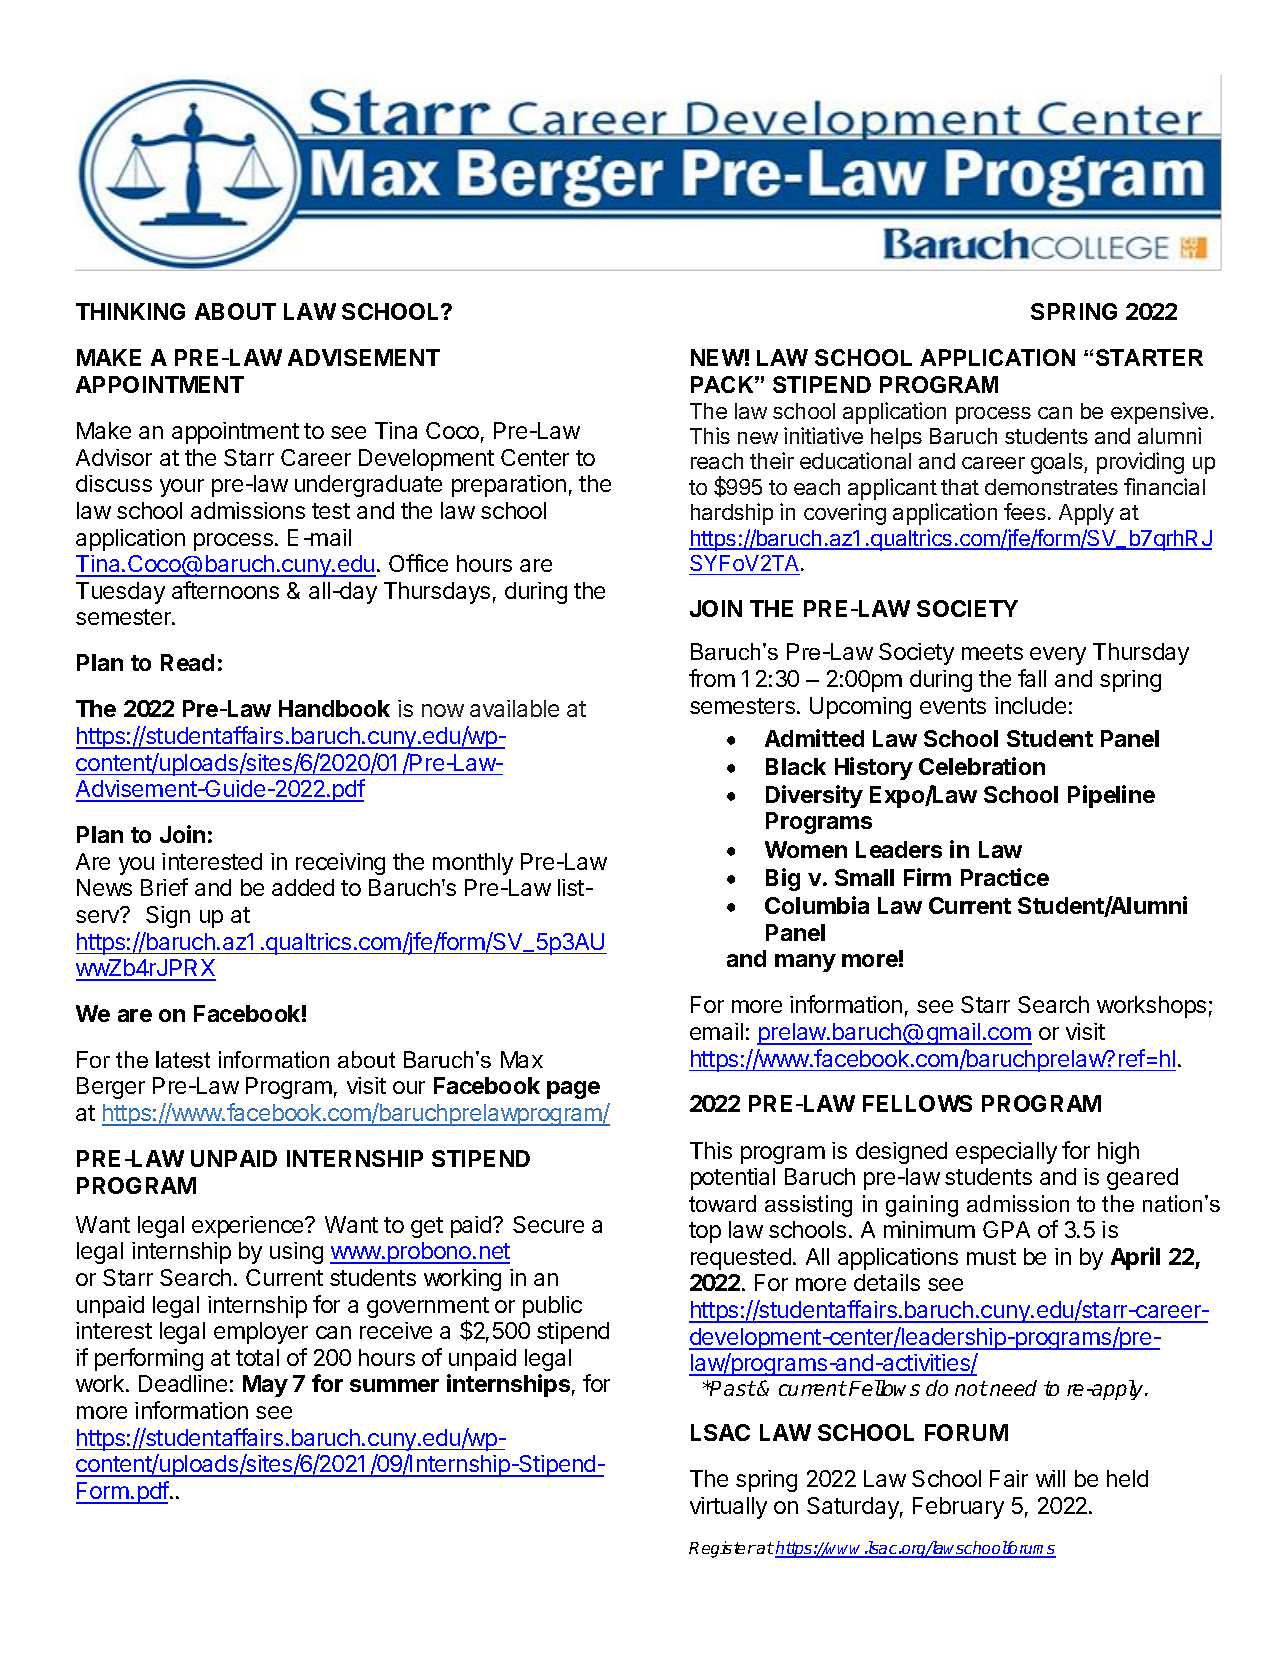 The width and height of the document is (1287, 1666). I want to click on GPA, so click(1006, 1229).
